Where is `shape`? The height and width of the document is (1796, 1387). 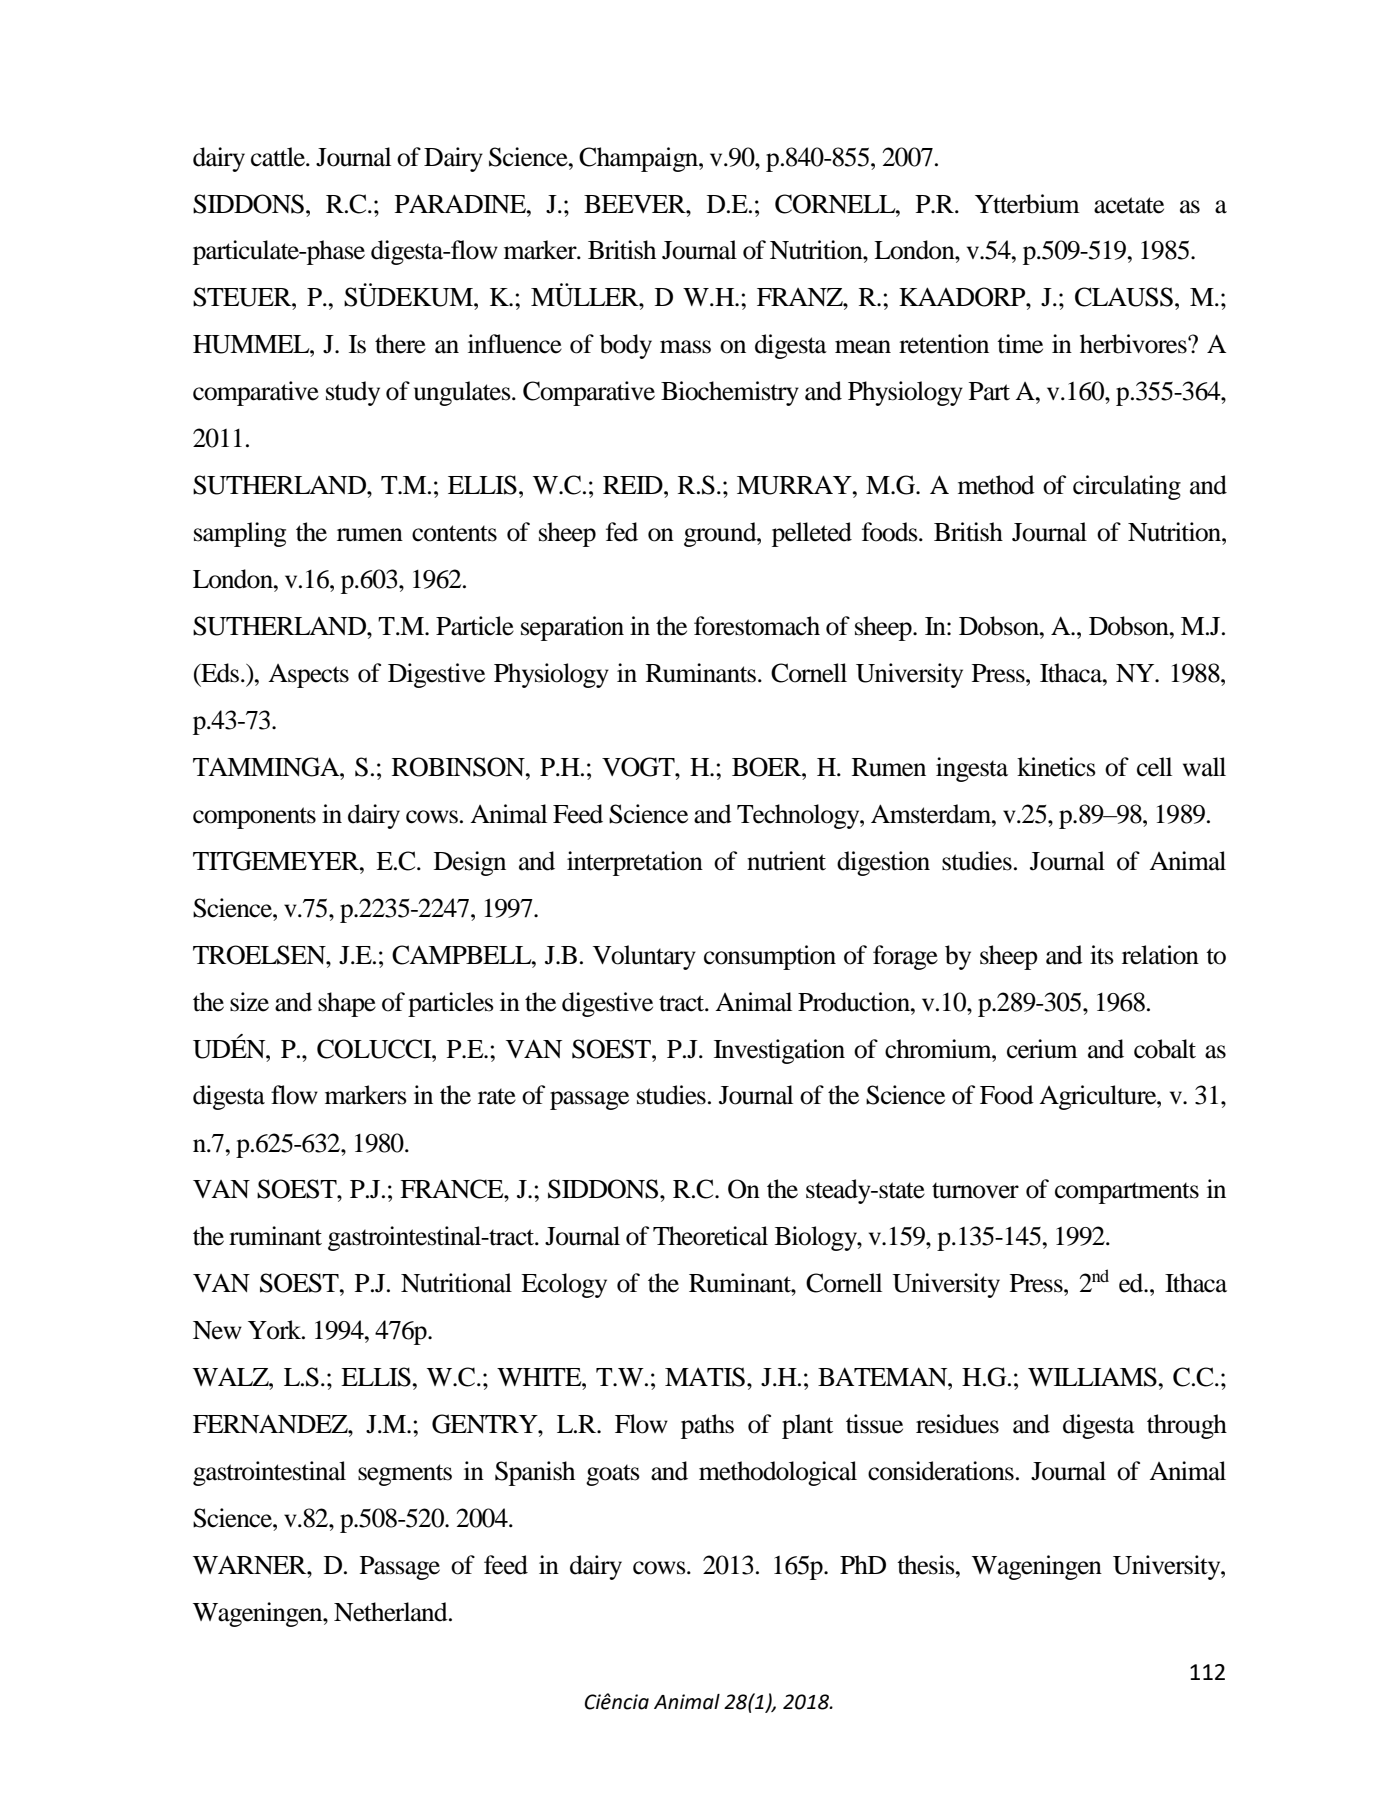 shape is located at coordinates (347, 1004).
